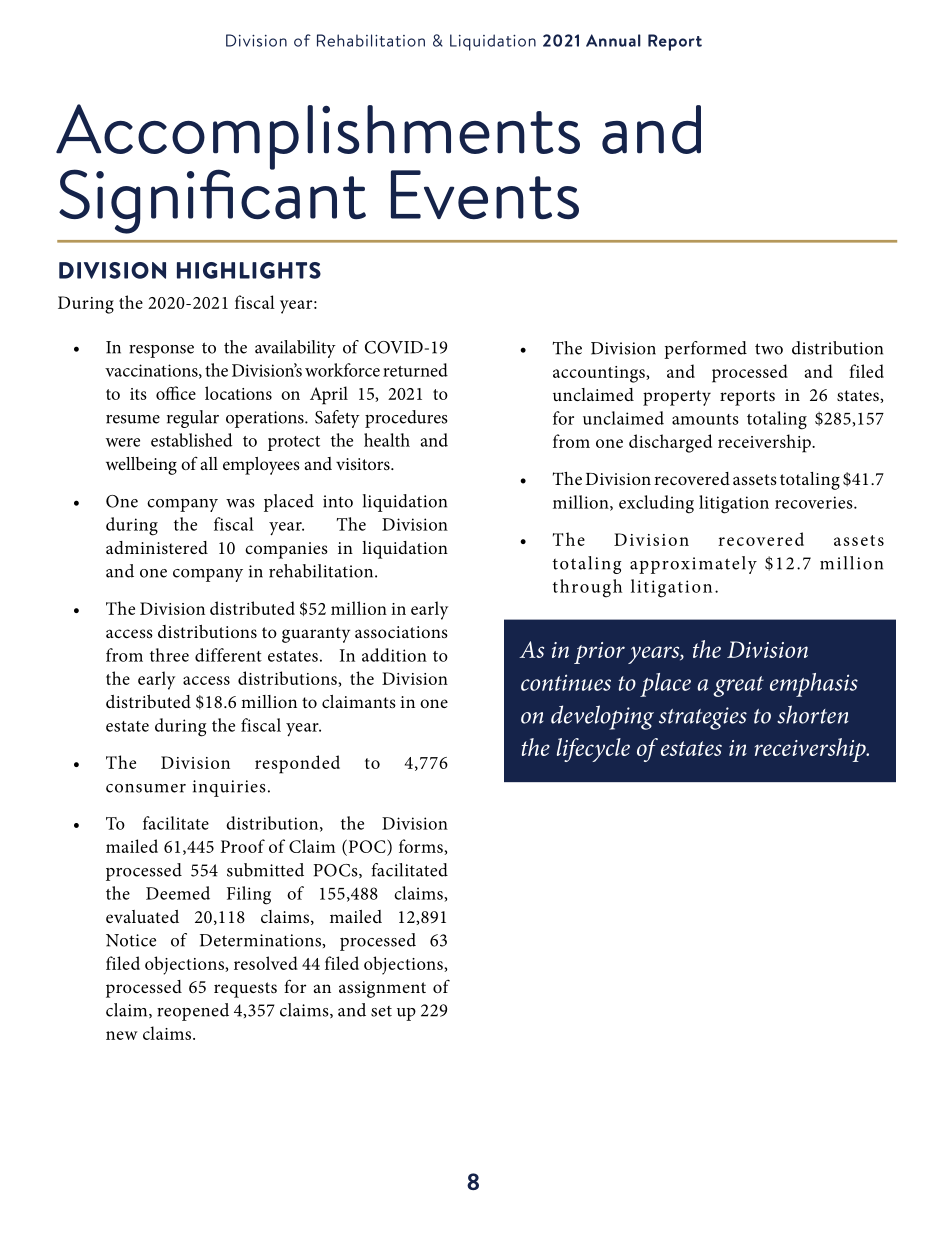  Describe the element at coordinates (318, 138) in the image. I see `Accomplishments` at that location.
